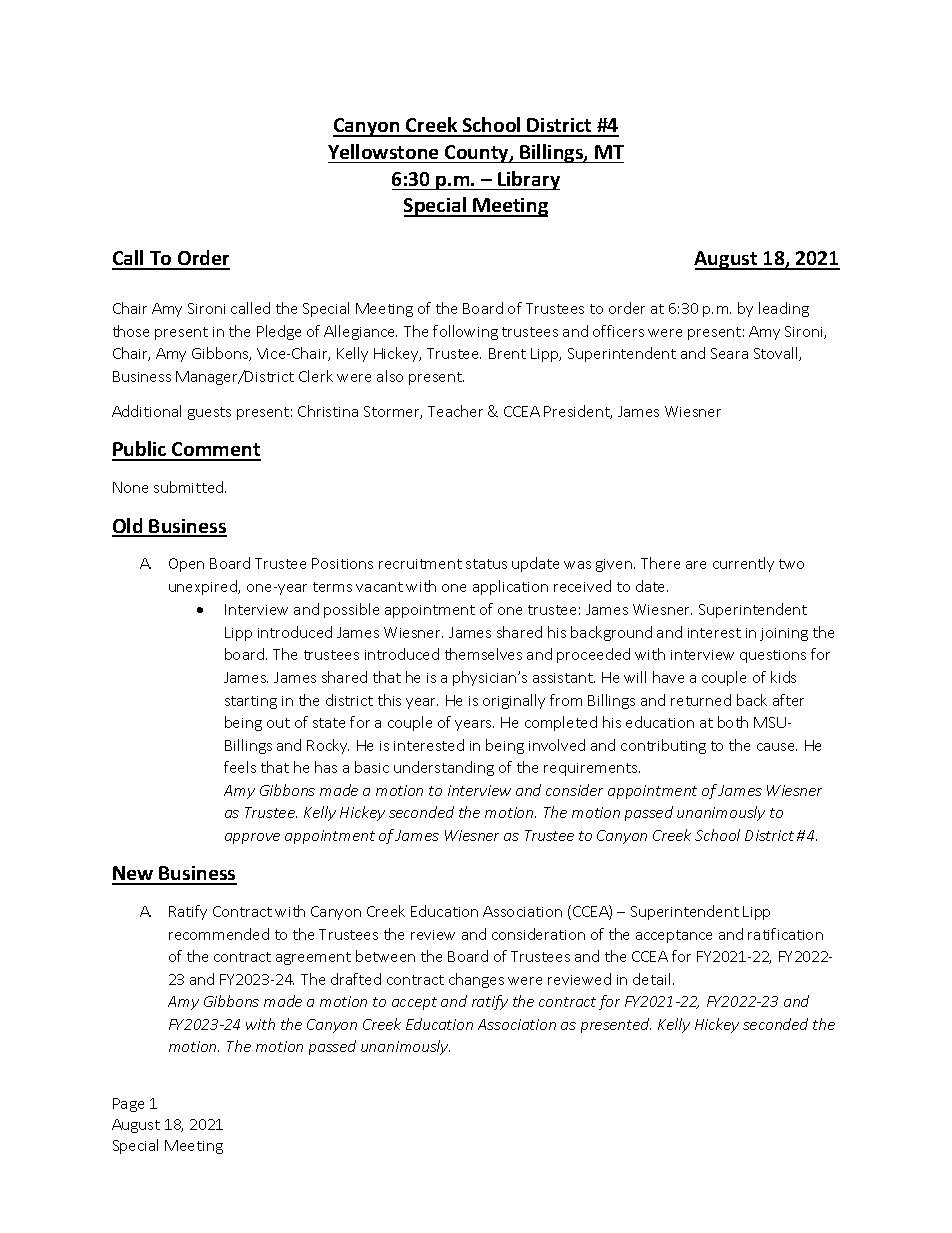 This screenshot has width=952, height=1233. I want to click on Yellowstone, so click(383, 151).
